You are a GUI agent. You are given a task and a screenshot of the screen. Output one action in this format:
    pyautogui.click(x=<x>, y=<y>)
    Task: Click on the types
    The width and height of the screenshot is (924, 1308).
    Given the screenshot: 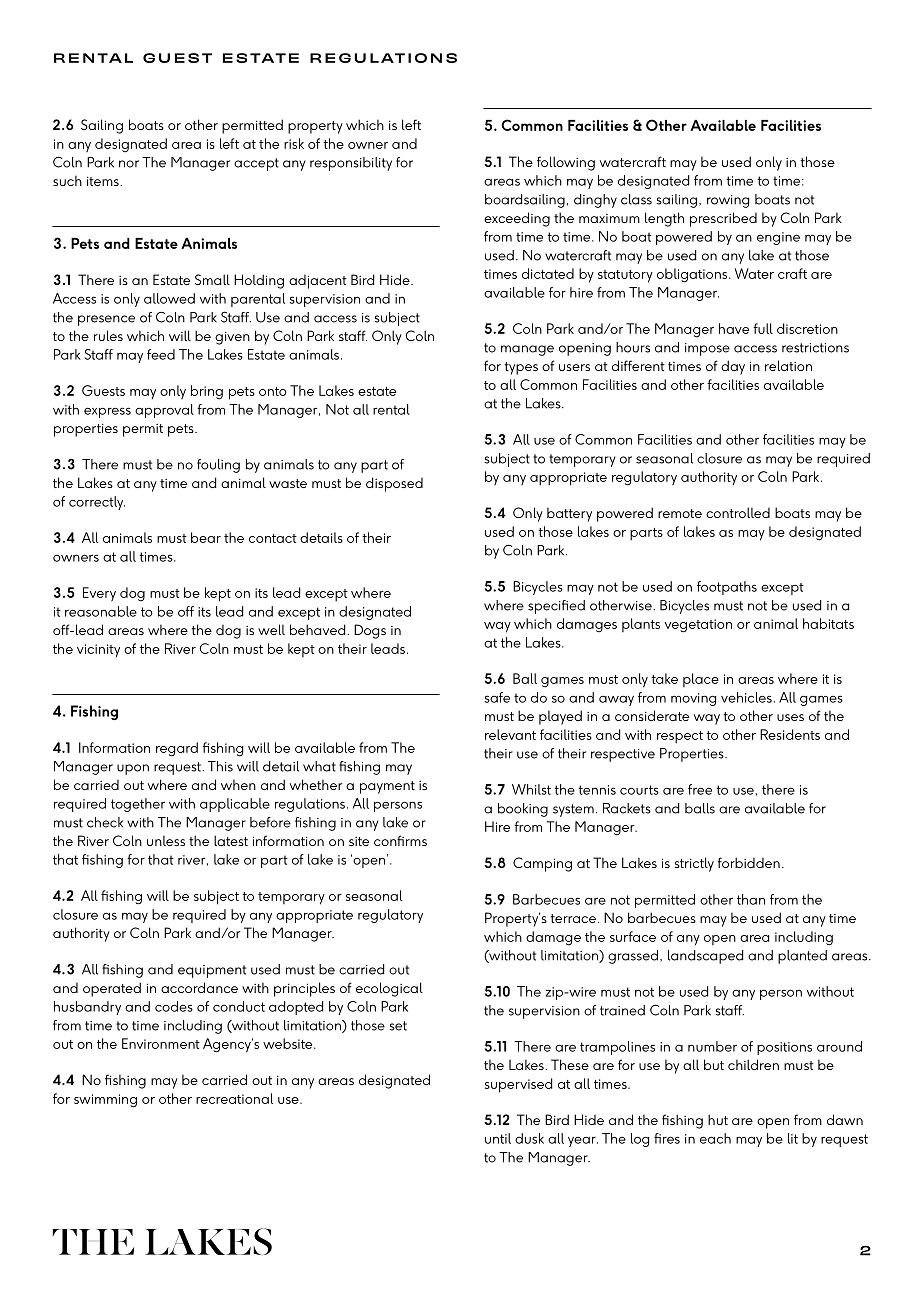 What is the action you would take?
    pyautogui.click(x=521, y=368)
